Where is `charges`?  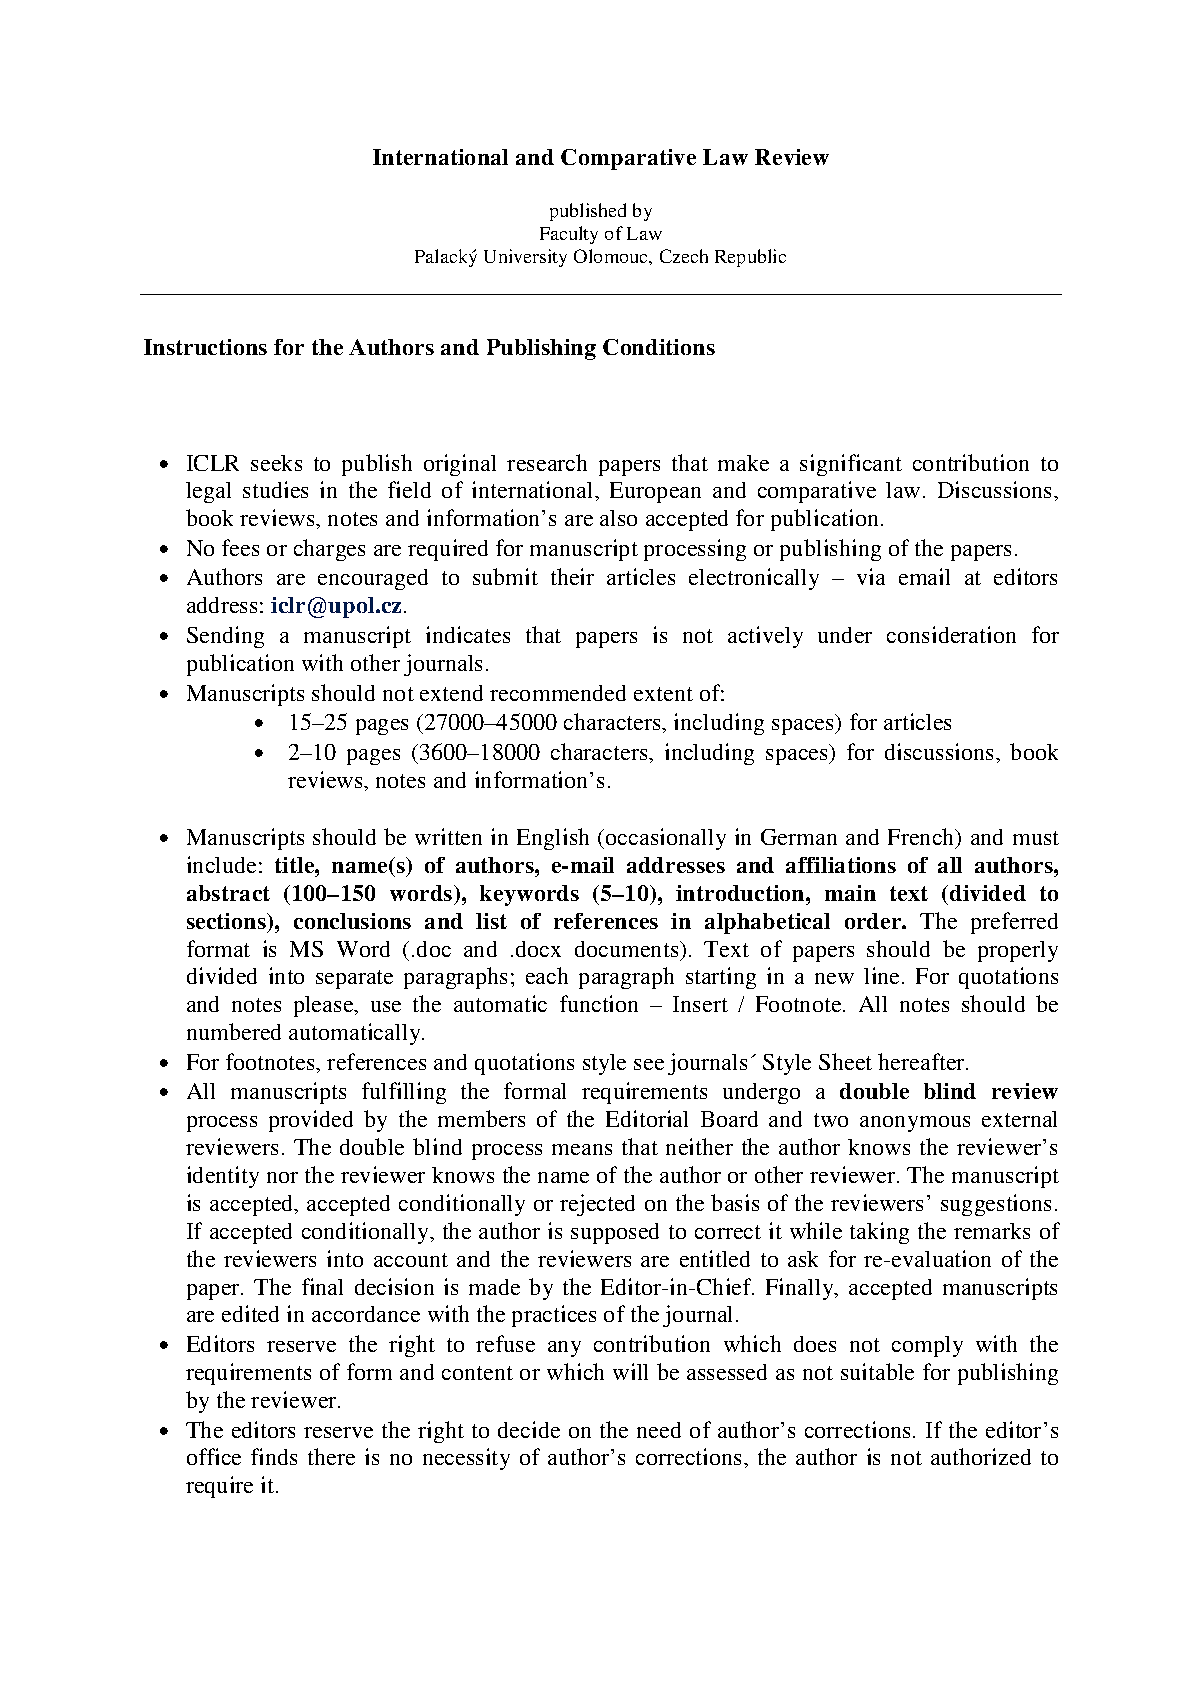 charges is located at coordinates (329, 550).
